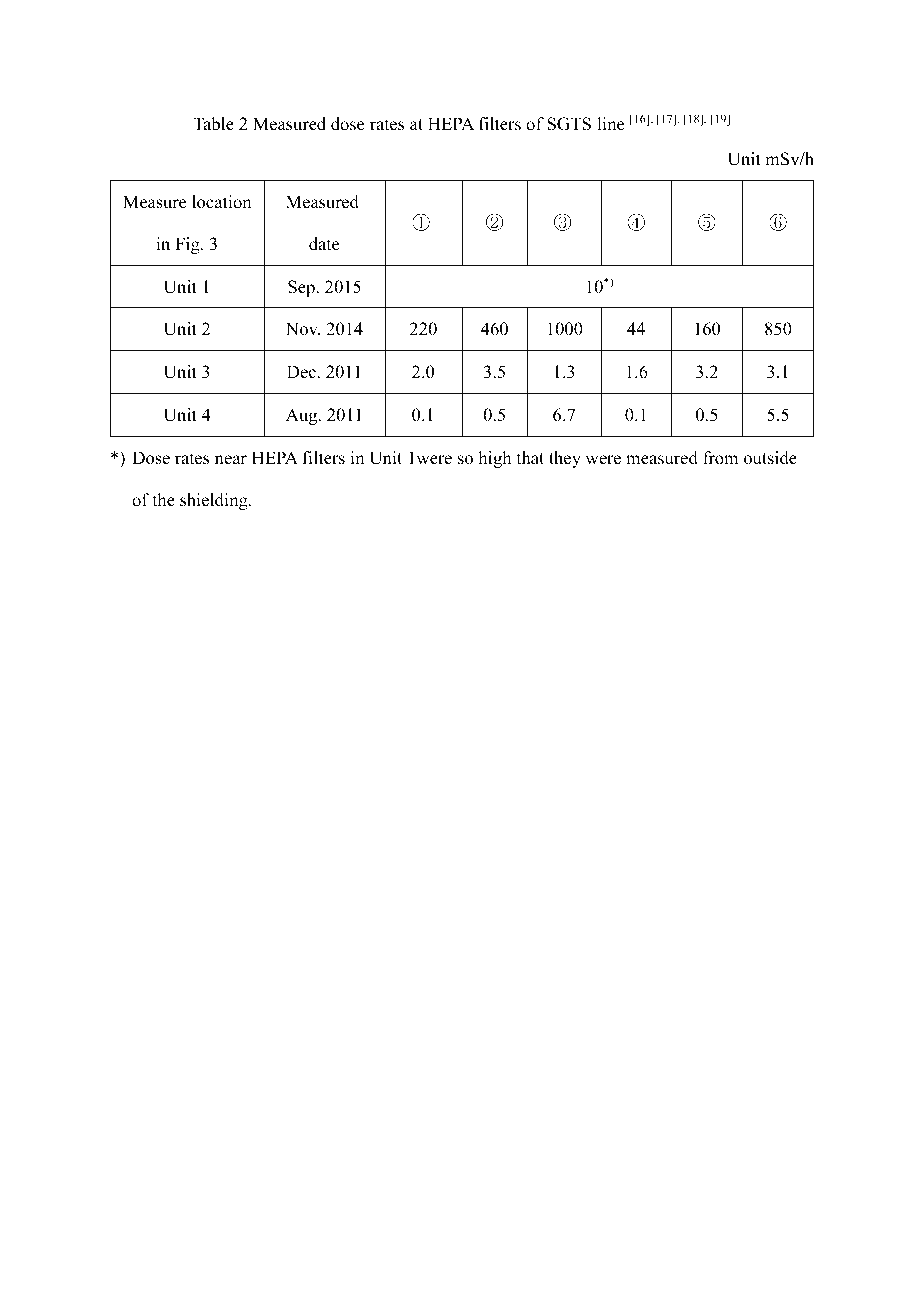  What do you see at coordinates (303, 416) in the image?
I see `Aug` at bounding box center [303, 416].
